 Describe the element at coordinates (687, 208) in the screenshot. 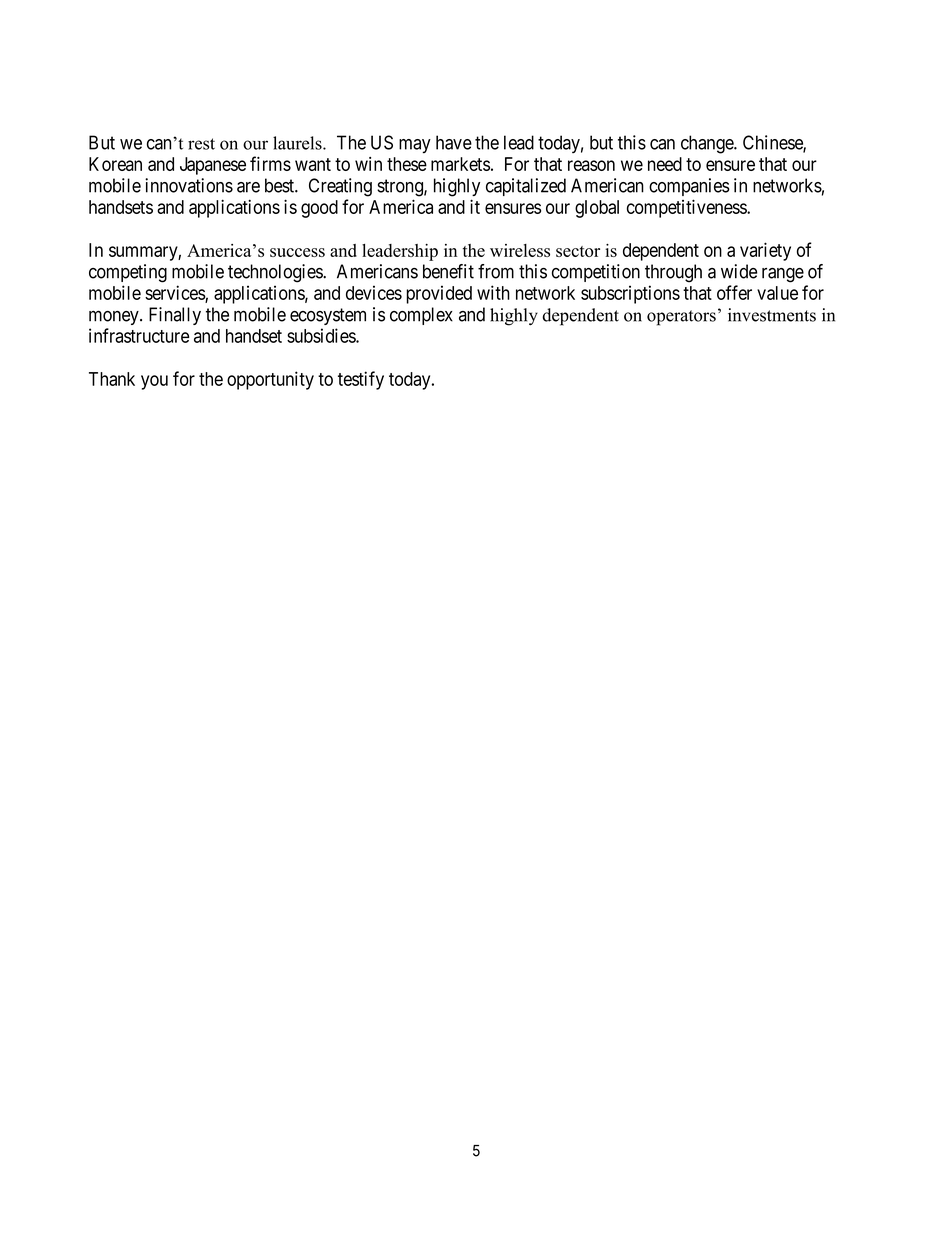

I see `competitiveness` at that location.
